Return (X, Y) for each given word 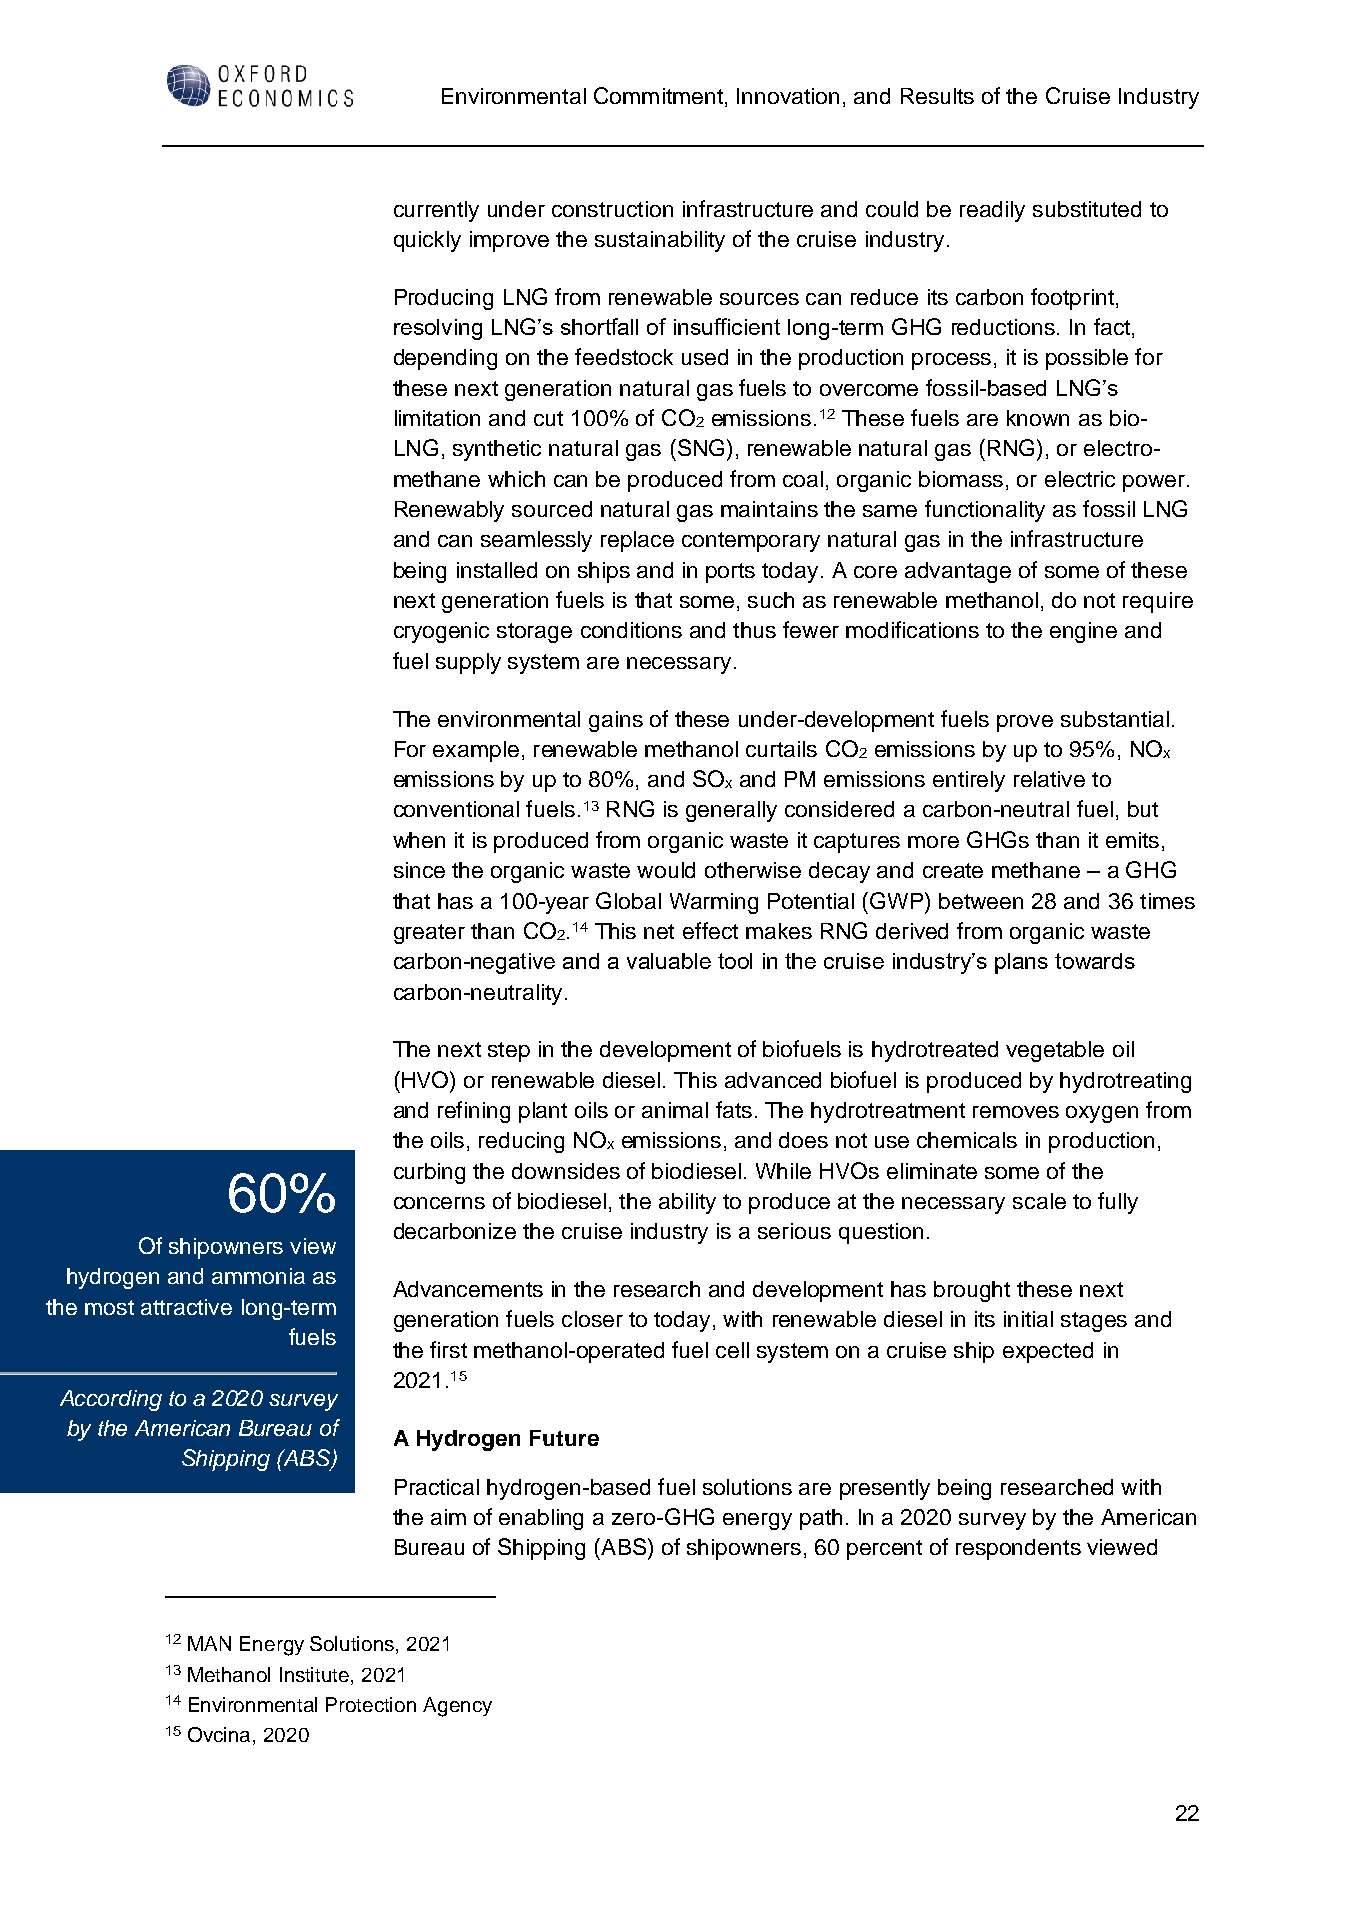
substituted (1087, 209)
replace (637, 541)
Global (628, 900)
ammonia (258, 1276)
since (419, 870)
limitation (437, 418)
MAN (209, 1643)
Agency (457, 1707)
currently (436, 211)
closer (592, 1319)
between (981, 901)
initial (1028, 1319)
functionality (985, 511)
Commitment (658, 95)
